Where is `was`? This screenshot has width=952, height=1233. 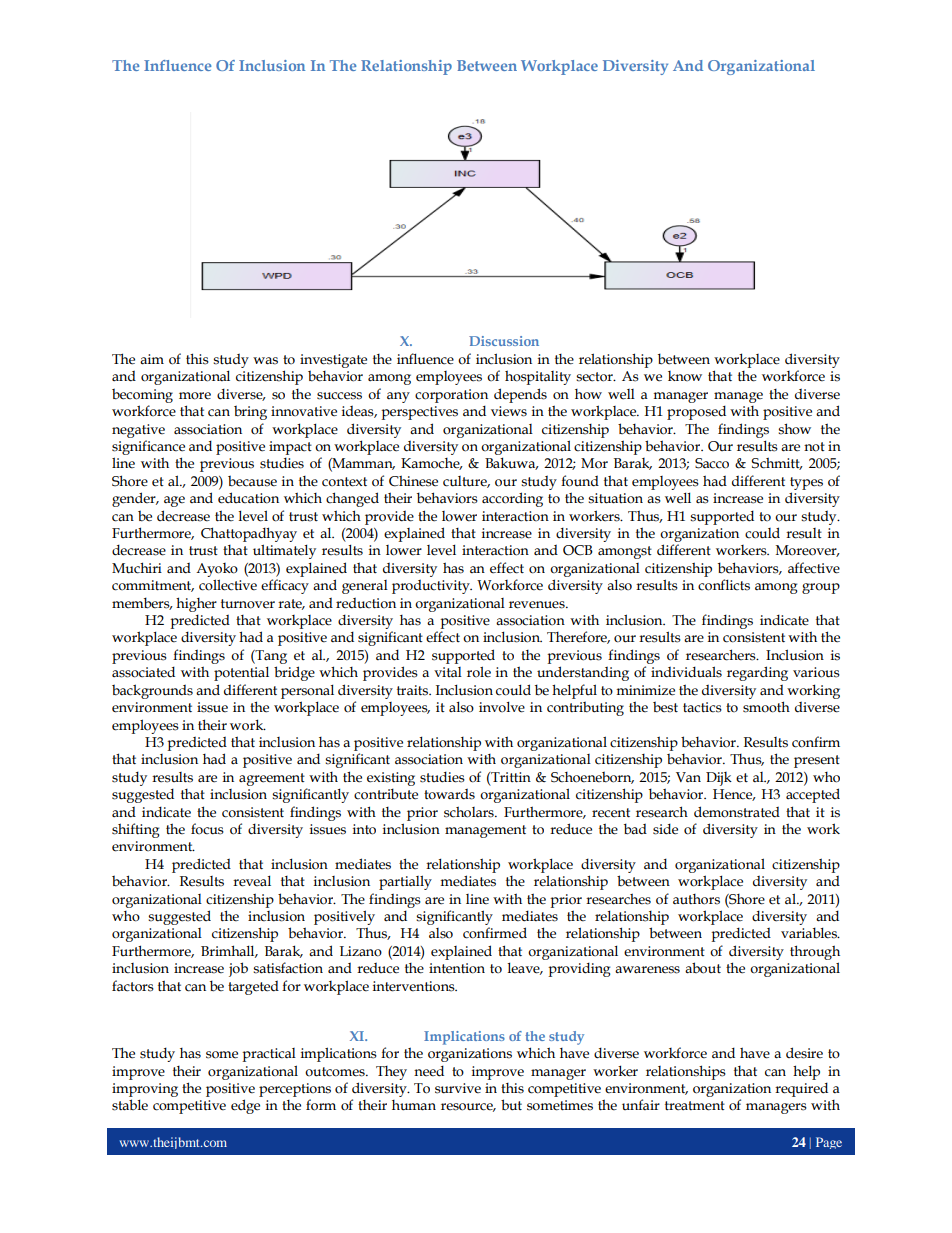
was is located at coordinates (265, 361).
